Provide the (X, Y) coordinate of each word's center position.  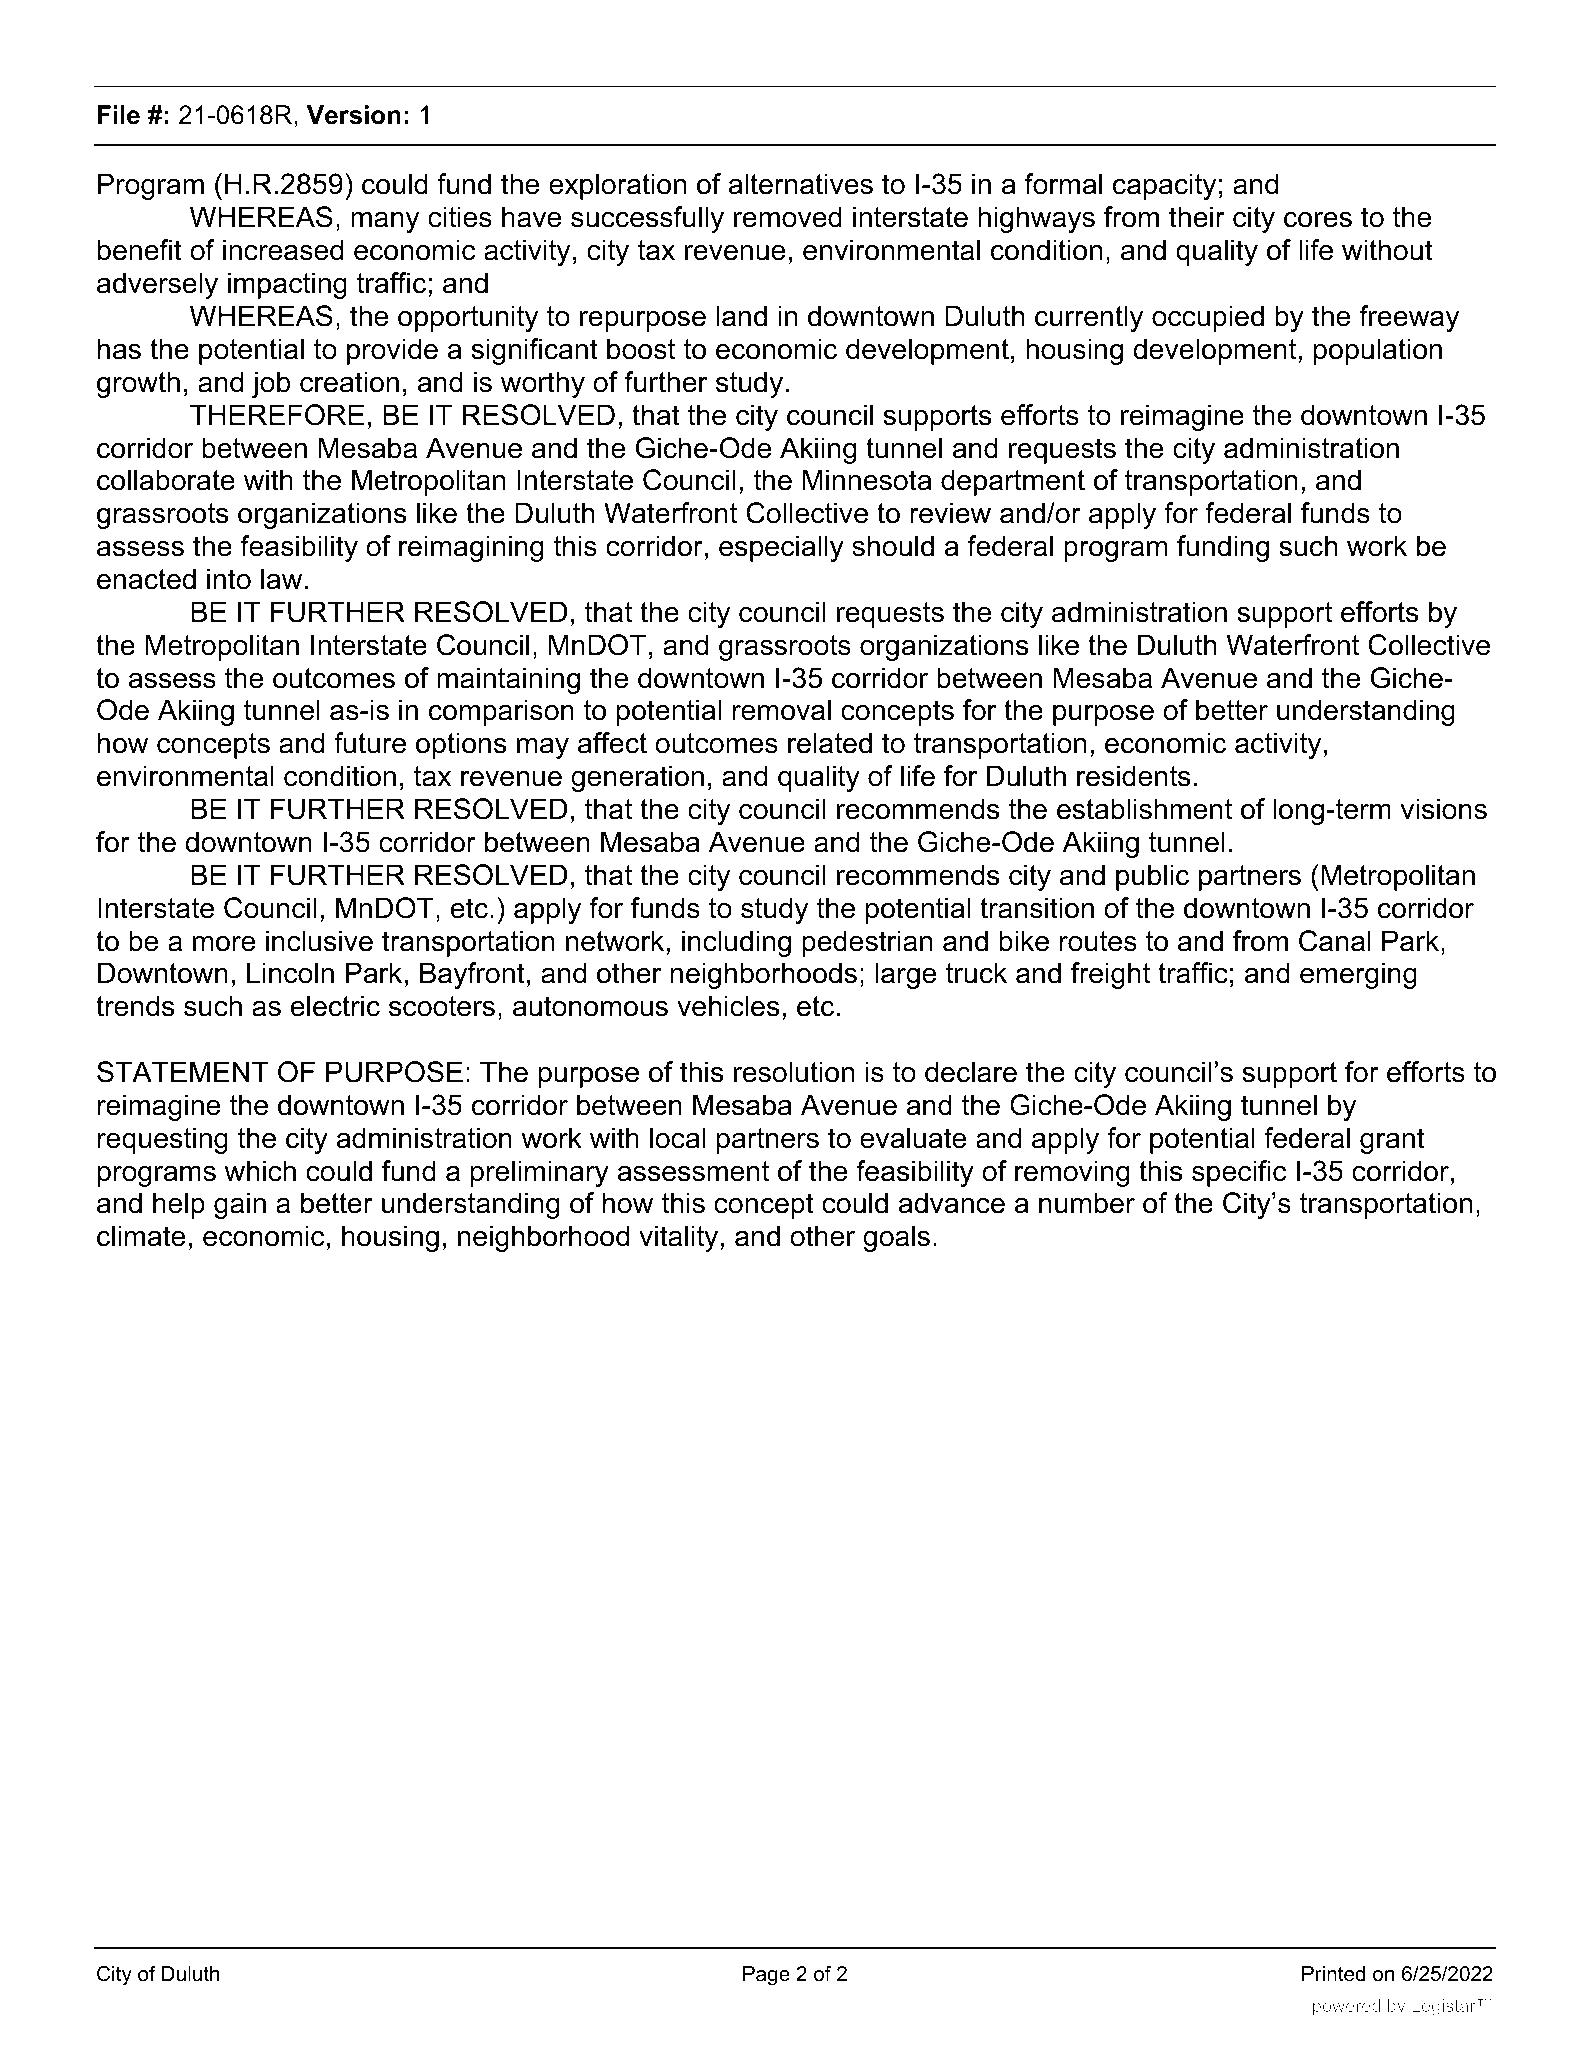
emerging (1358, 975)
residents (1133, 776)
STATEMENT (183, 1072)
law (281, 579)
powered (1346, 2007)
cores (1318, 220)
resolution (794, 1072)
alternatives (801, 184)
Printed (1333, 1974)
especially (781, 548)
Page (766, 1976)
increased (283, 250)
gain (240, 1205)
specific (1239, 1173)
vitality (680, 1238)
